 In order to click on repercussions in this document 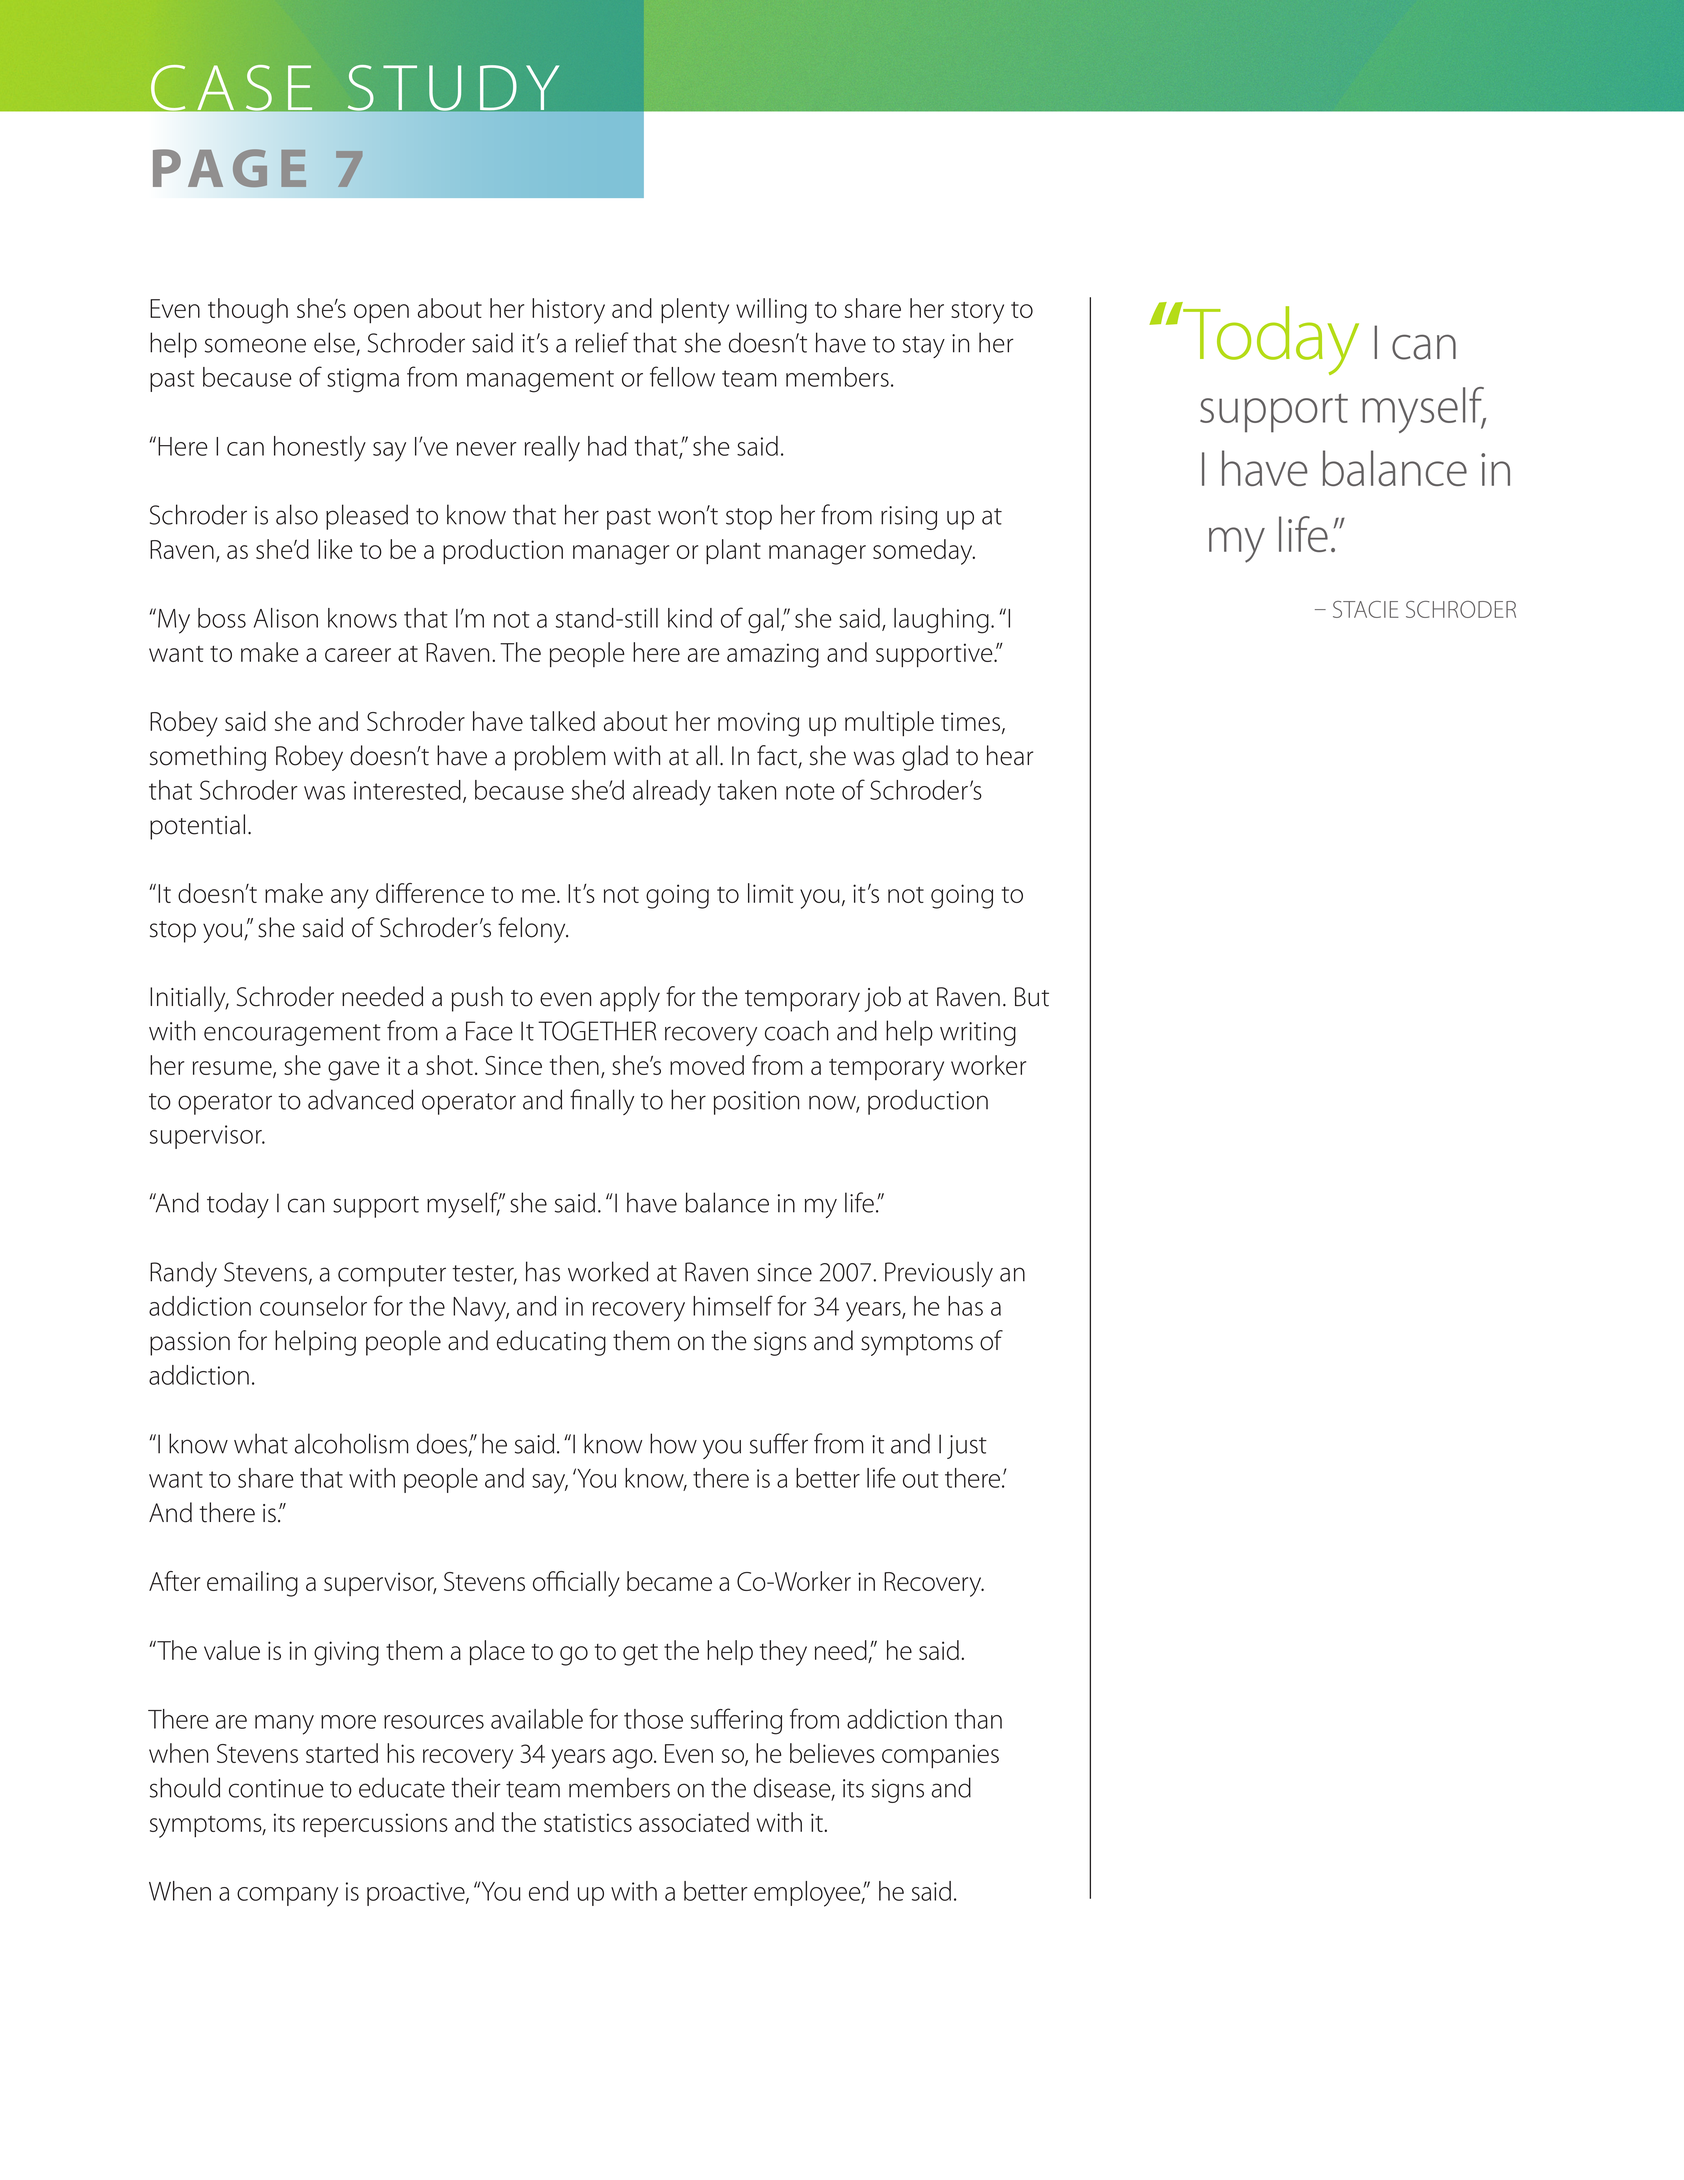, I will do `click(375, 1825)`.
